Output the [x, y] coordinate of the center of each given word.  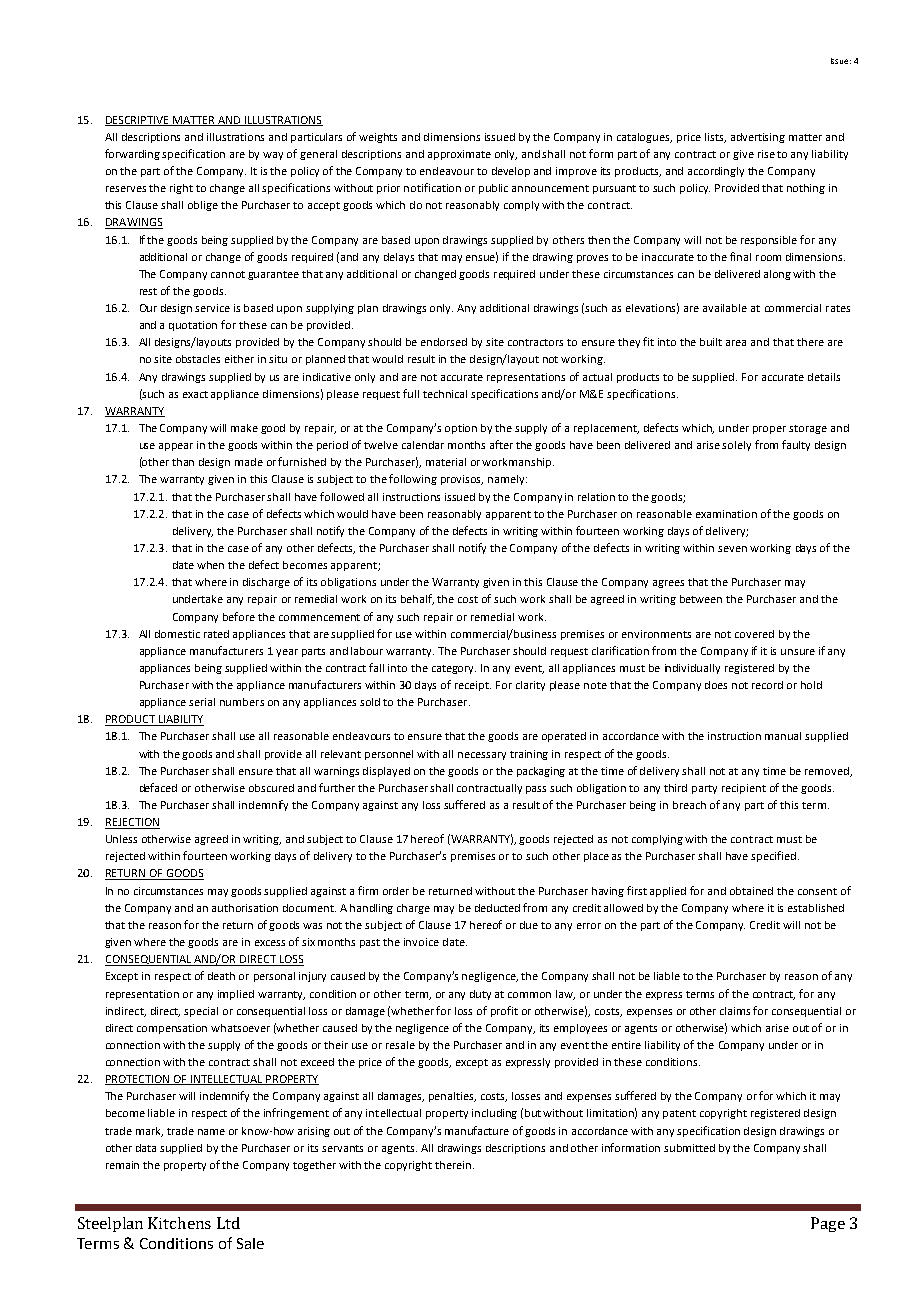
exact [195, 394]
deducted [497, 908]
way [273, 156]
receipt [473, 686]
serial [202, 702]
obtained [751, 891]
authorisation [245, 908]
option [461, 429]
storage [808, 429]
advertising [758, 138]
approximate [459, 155]
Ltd [228, 1223]
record [767, 685]
